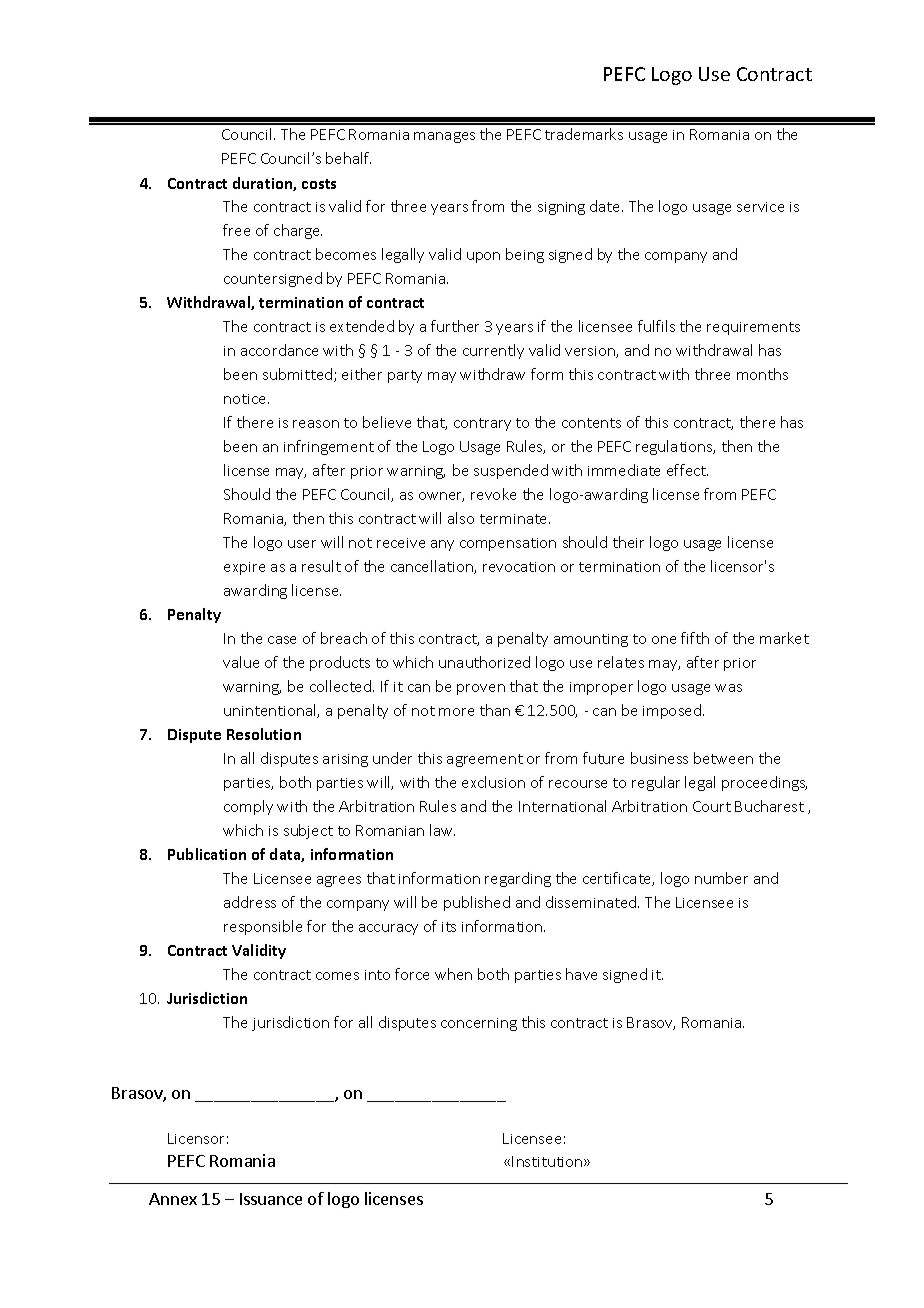 This screenshot has width=924, height=1308. Describe the element at coordinates (548, 1161) in the screenshot. I see `Institution` at that location.
